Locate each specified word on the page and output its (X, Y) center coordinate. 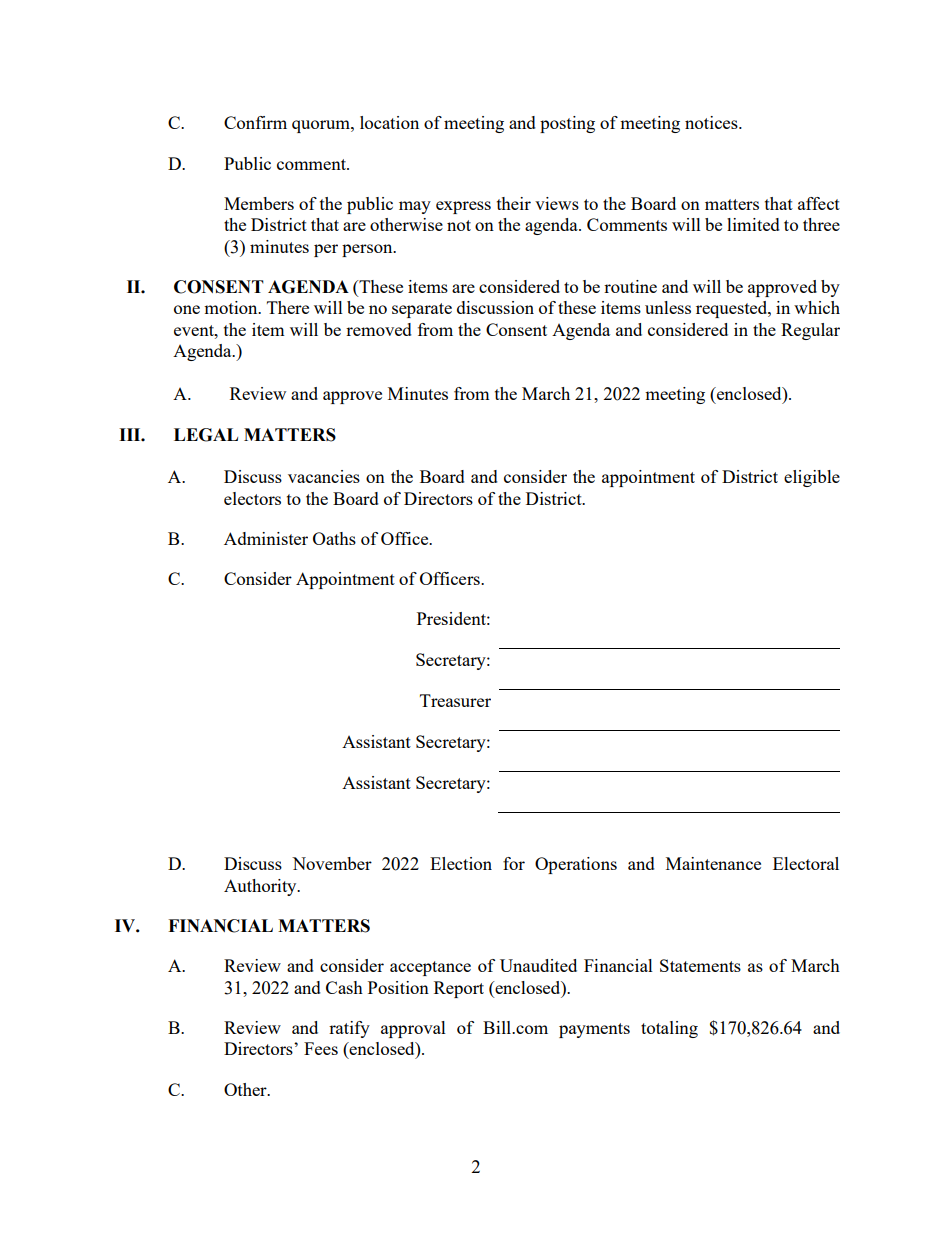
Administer (266, 538)
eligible (812, 478)
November (332, 863)
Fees (321, 1048)
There (288, 307)
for (514, 863)
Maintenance (713, 863)
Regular (810, 331)
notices (712, 122)
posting (567, 124)
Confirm (255, 122)
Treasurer (455, 700)
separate (422, 310)
